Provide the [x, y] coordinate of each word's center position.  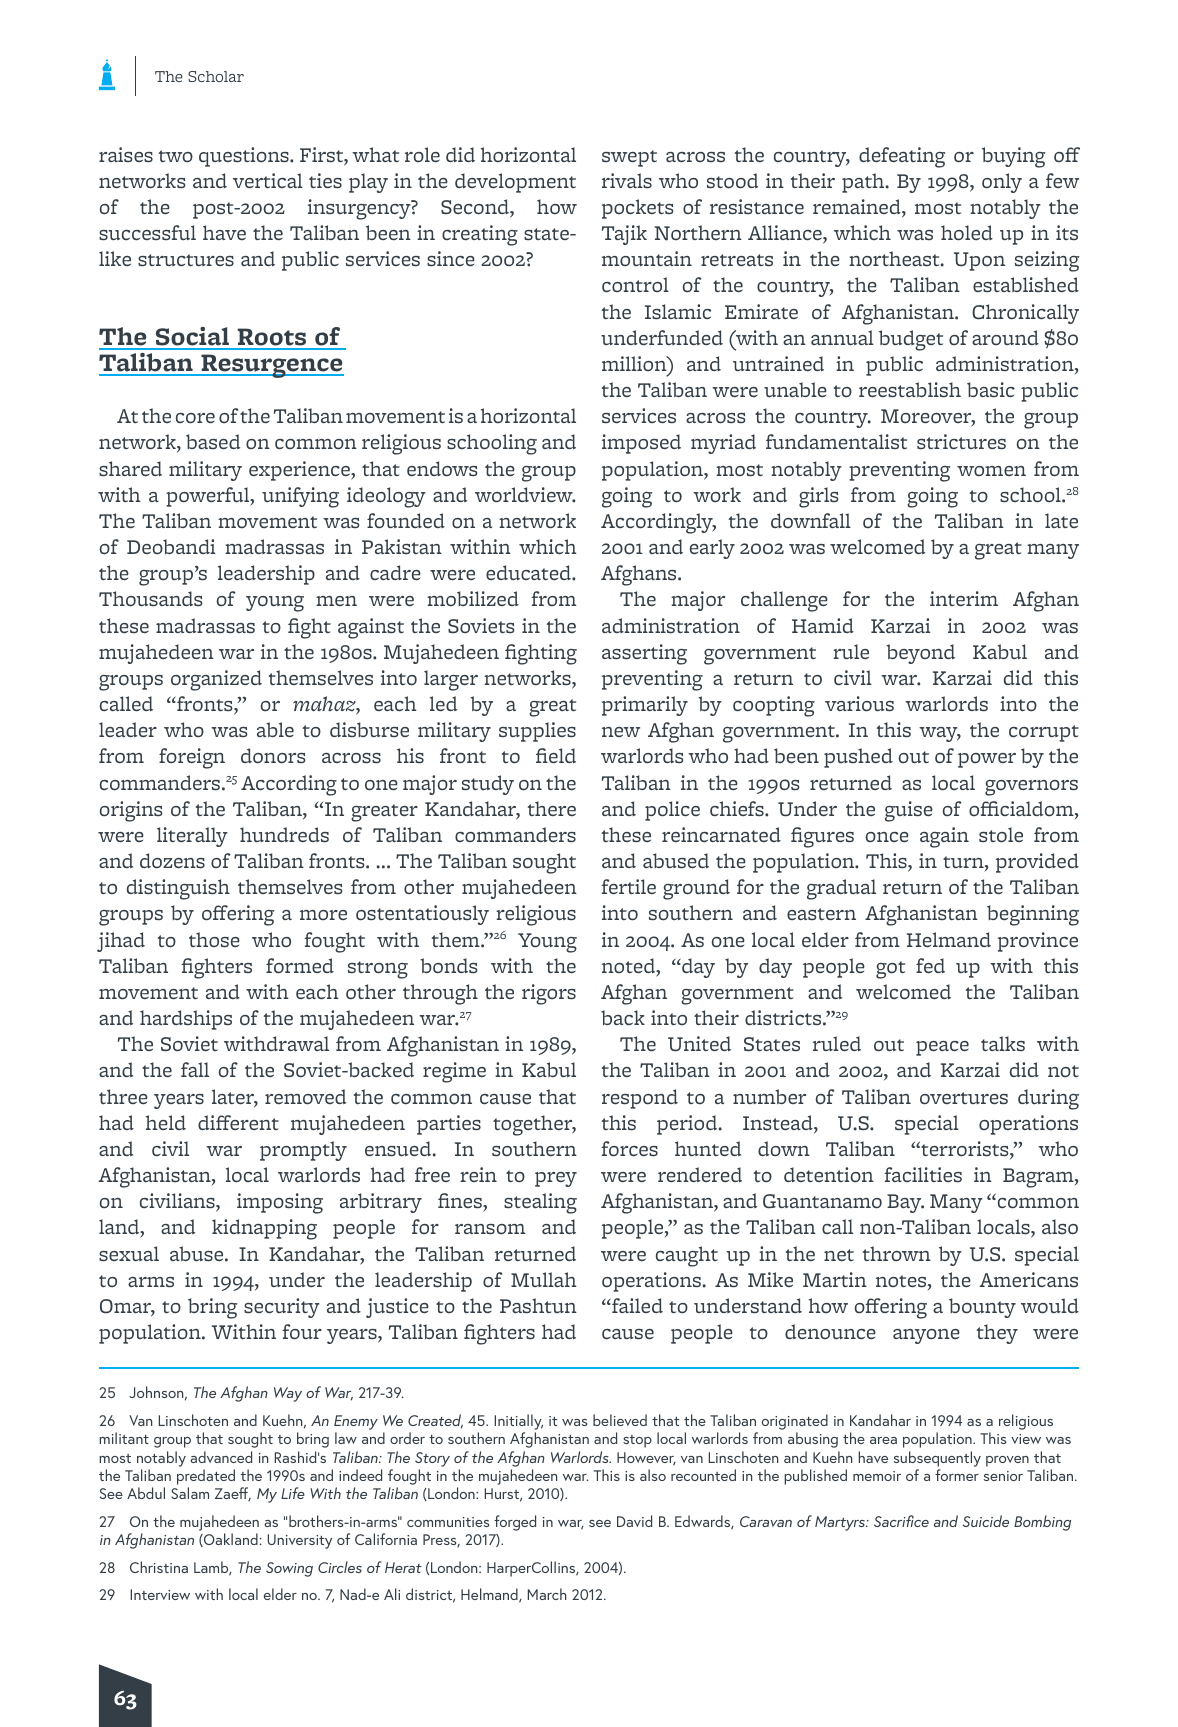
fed [930, 965]
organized [216, 680]
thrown [897, 1254]
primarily [645, 706]
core [195, 418]
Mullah [544, 1279]
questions [245, 157]
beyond [920, 654]
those [214, 940]
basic [991, 389]
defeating [902, 157]
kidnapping [264, 1229]
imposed [641, 444]
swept [629, 158]
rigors [549, 994]
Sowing [289, 1569]
